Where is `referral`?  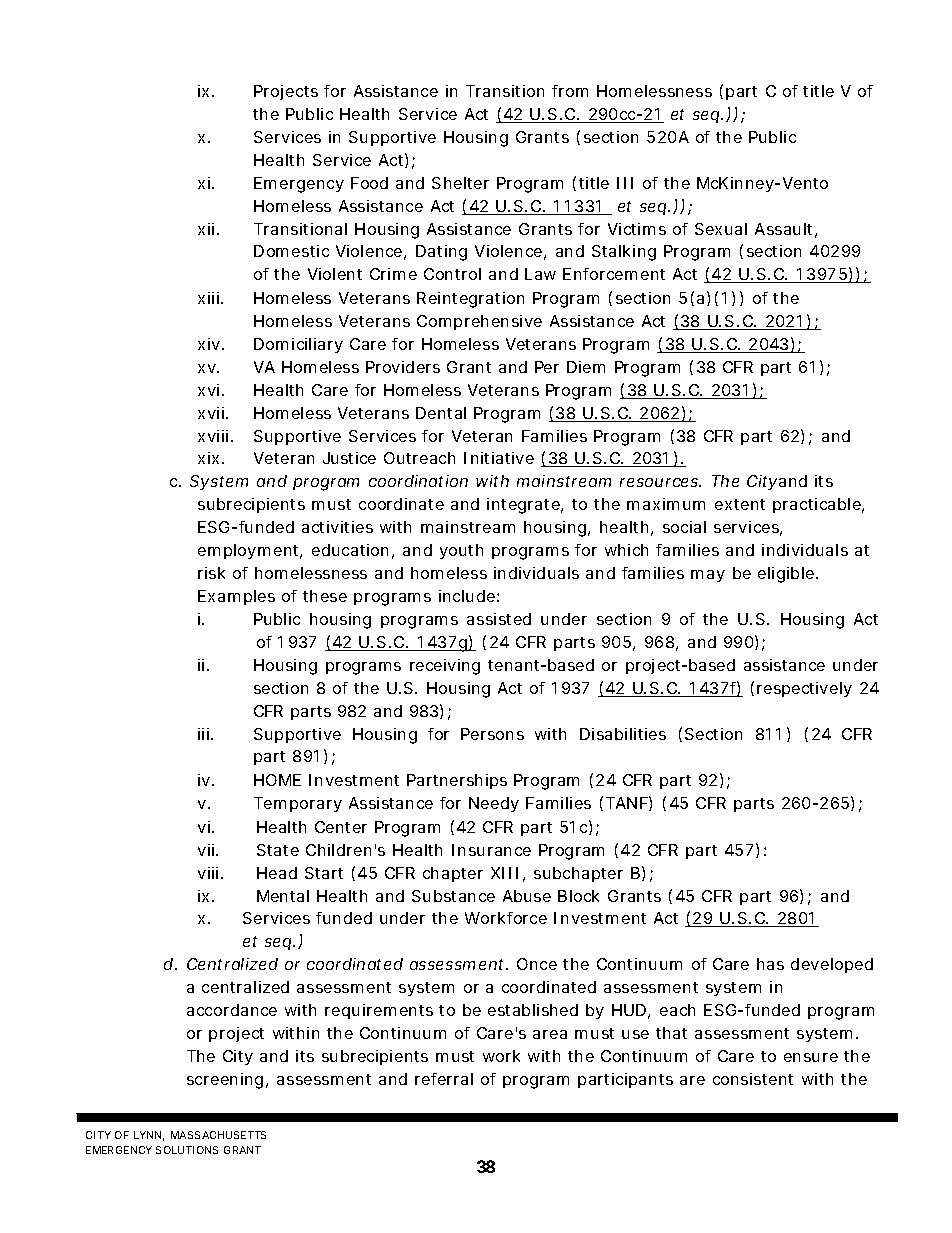
referral is located at coordinates (444, 1079).
